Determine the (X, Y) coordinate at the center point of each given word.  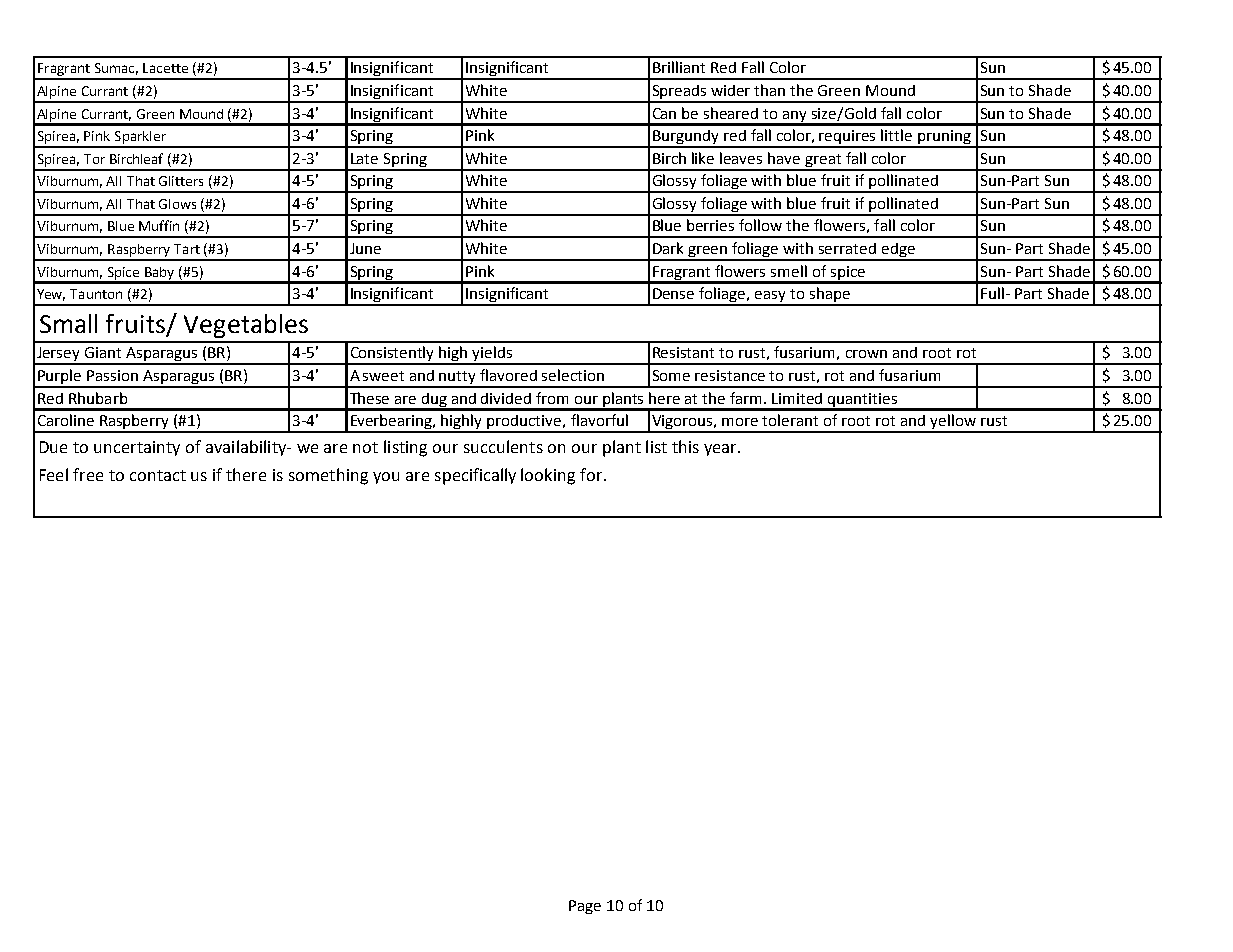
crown (866, 354)
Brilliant (679, 67)
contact (158, 475)
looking (548, 476)
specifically (475, 476)
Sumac (116, 69)
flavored (508, 375)
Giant (103, 352)
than (769, 90)
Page (585, 907)
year (721, 450)
